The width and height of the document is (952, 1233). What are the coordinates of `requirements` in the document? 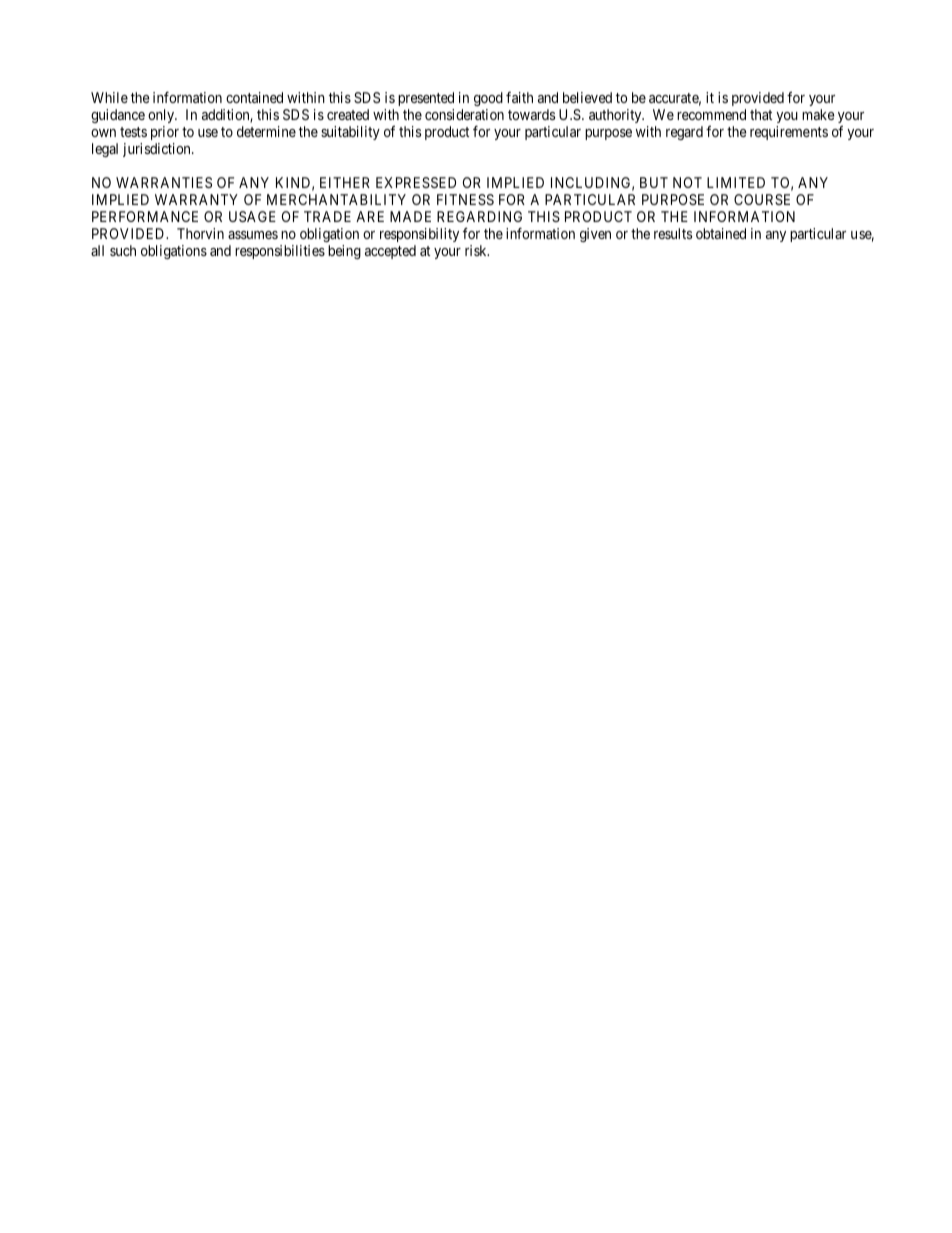 It's located at (789, 133).
